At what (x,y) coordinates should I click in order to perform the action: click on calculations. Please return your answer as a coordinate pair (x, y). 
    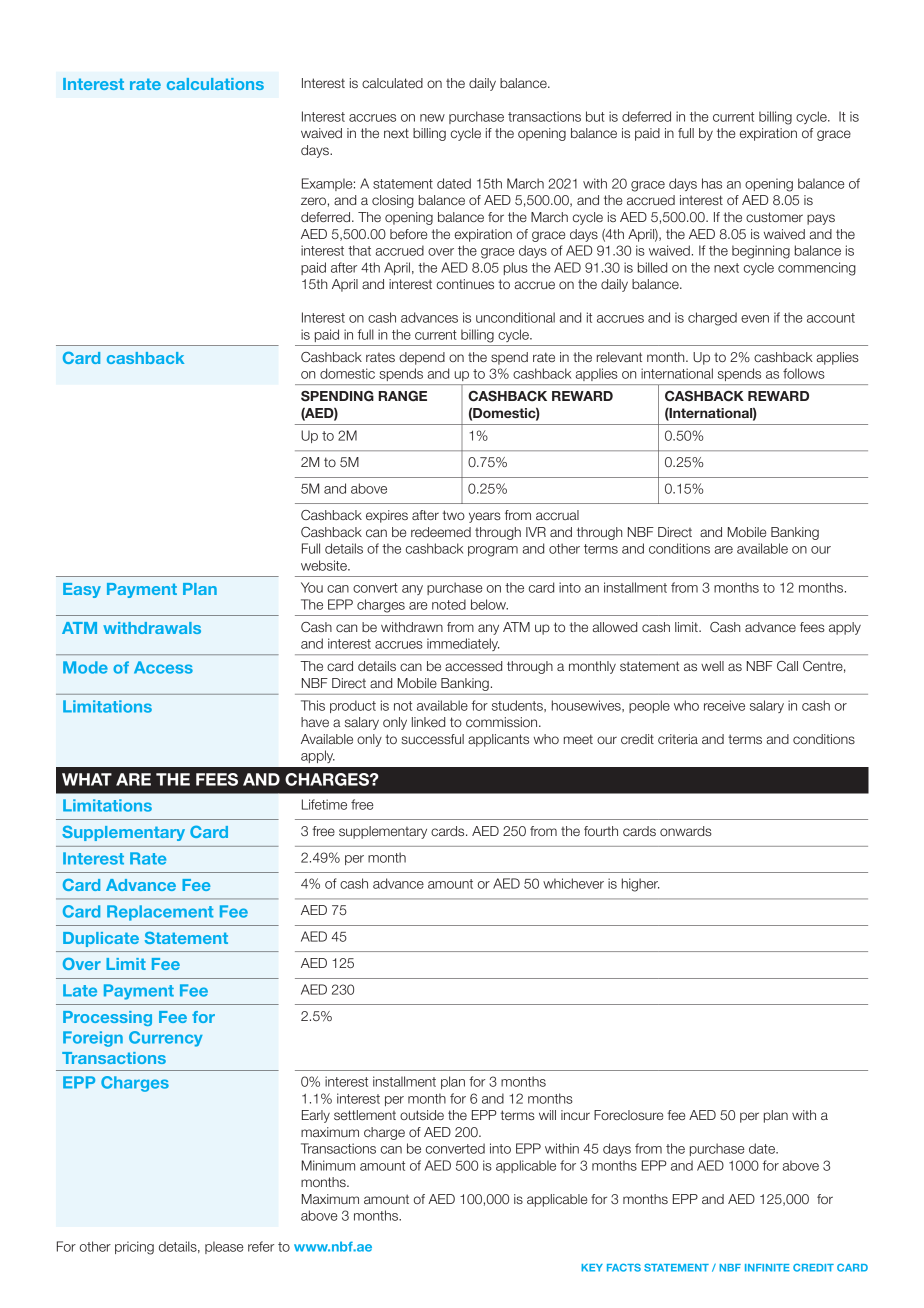
    Looking at the image, I should click on (215, 84).
